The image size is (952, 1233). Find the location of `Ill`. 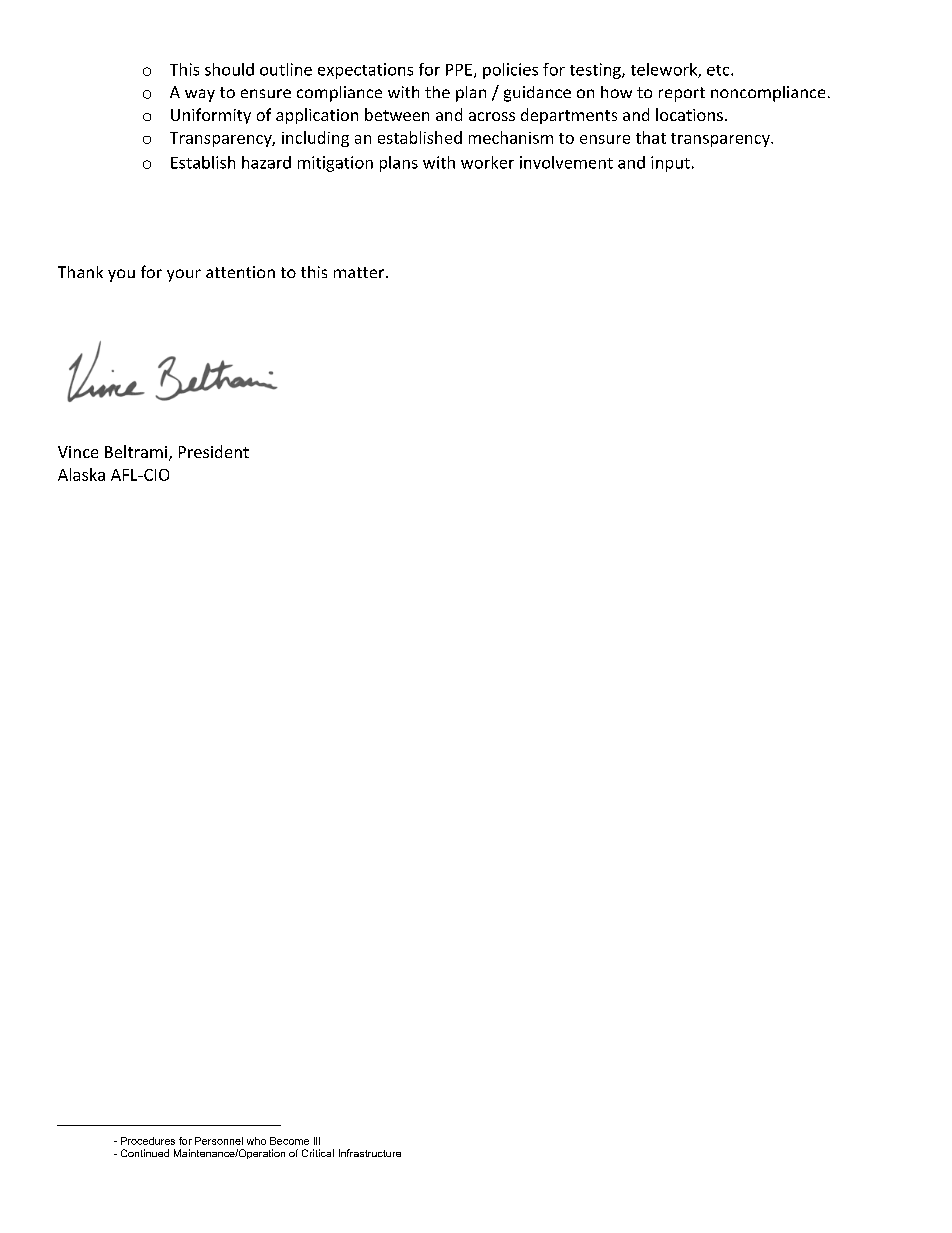

Ill is located at coordinates (317, 1141).
